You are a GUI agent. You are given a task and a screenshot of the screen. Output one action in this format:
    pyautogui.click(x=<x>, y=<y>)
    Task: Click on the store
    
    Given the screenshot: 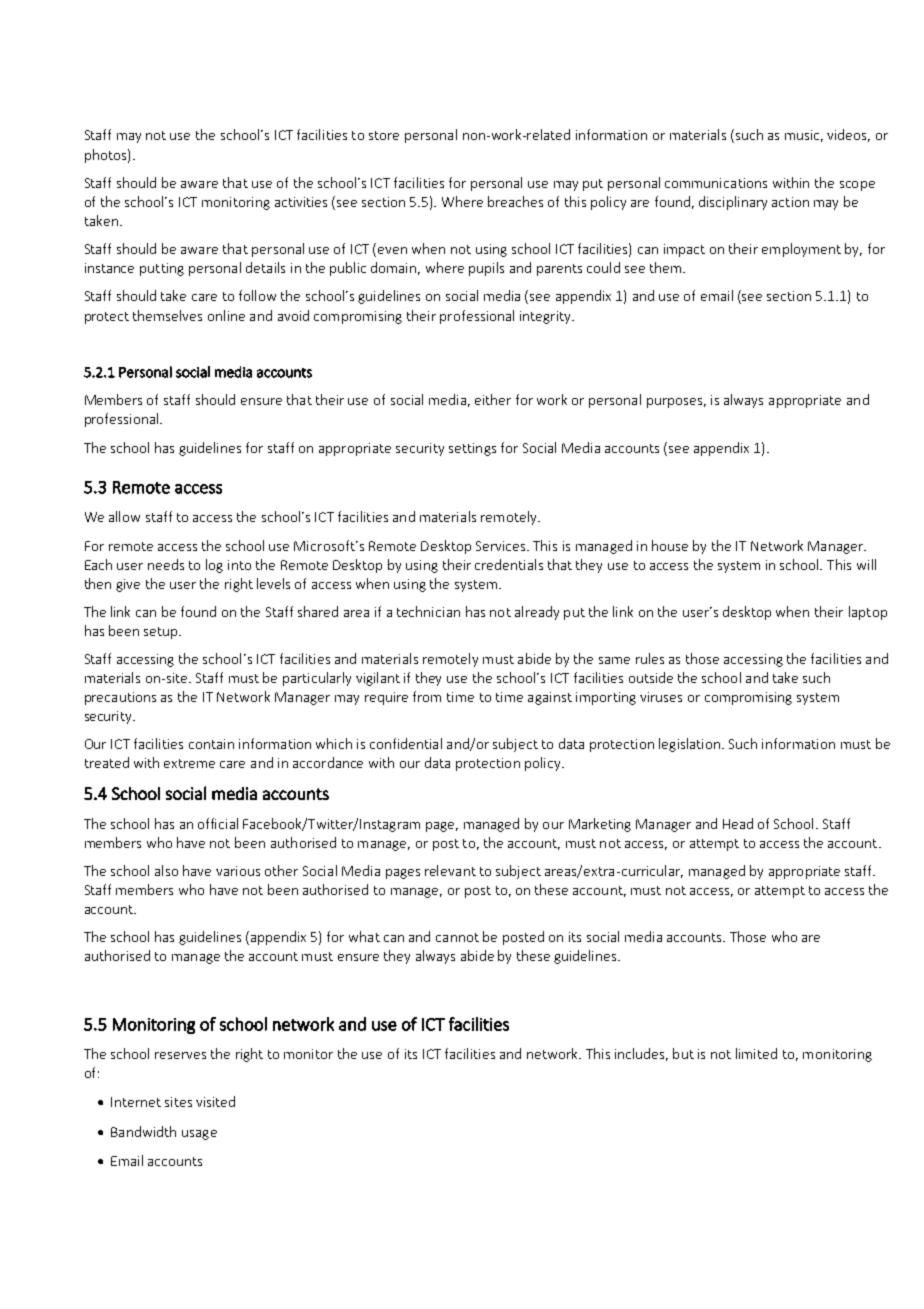 What is the action you would take?
    pyautogui.click(x=384, y=135)
